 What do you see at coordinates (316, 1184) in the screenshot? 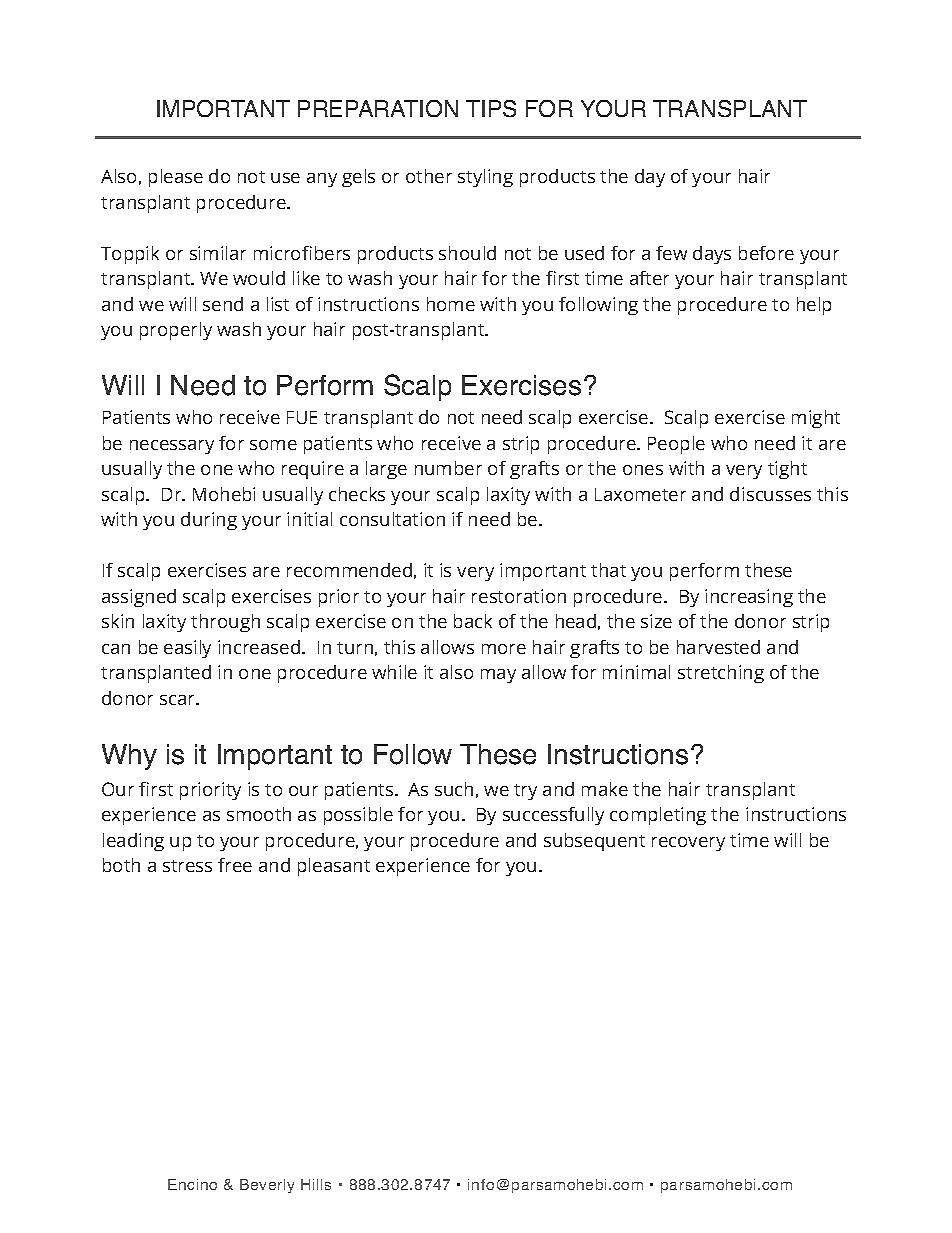
I see `Hills` at bounding box center [316, 1184].
